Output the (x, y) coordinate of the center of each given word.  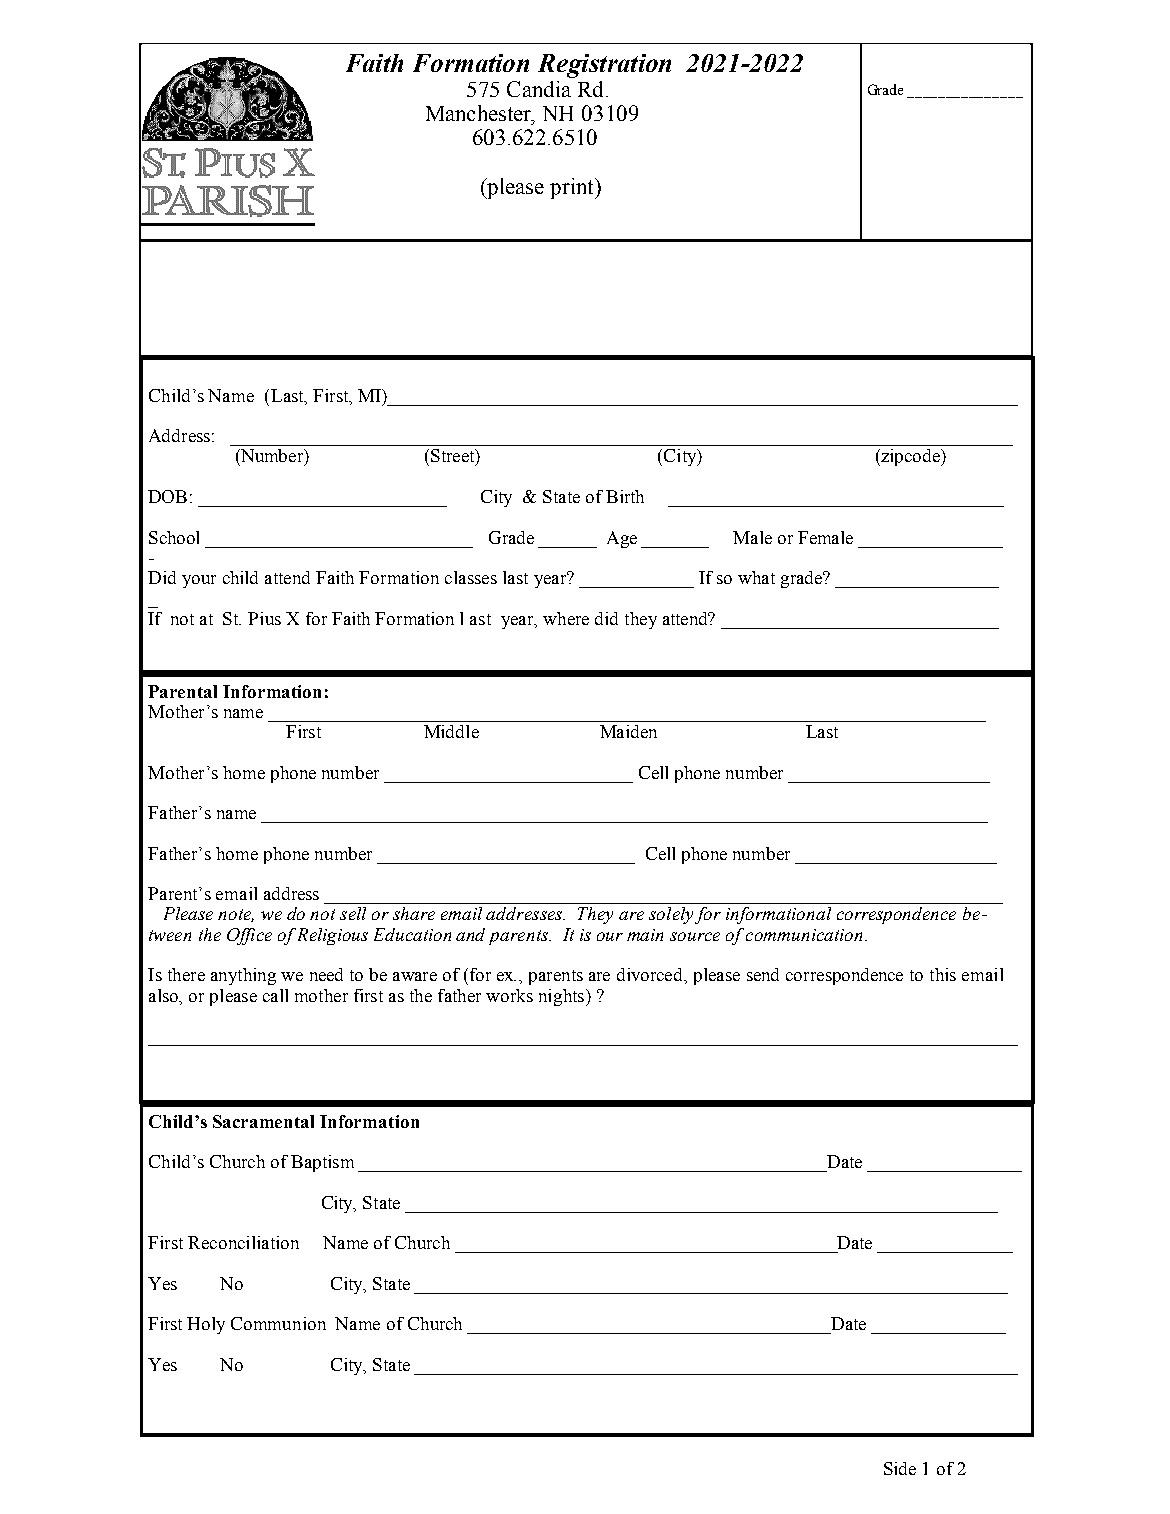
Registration (604, 66)
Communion (278, 1323)
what (756, 577)
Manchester (480, 114)
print (573, 188)
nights (561, 997)
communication (804, 935)
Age (622, 539)
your (199, 581)
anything (243, 976)
